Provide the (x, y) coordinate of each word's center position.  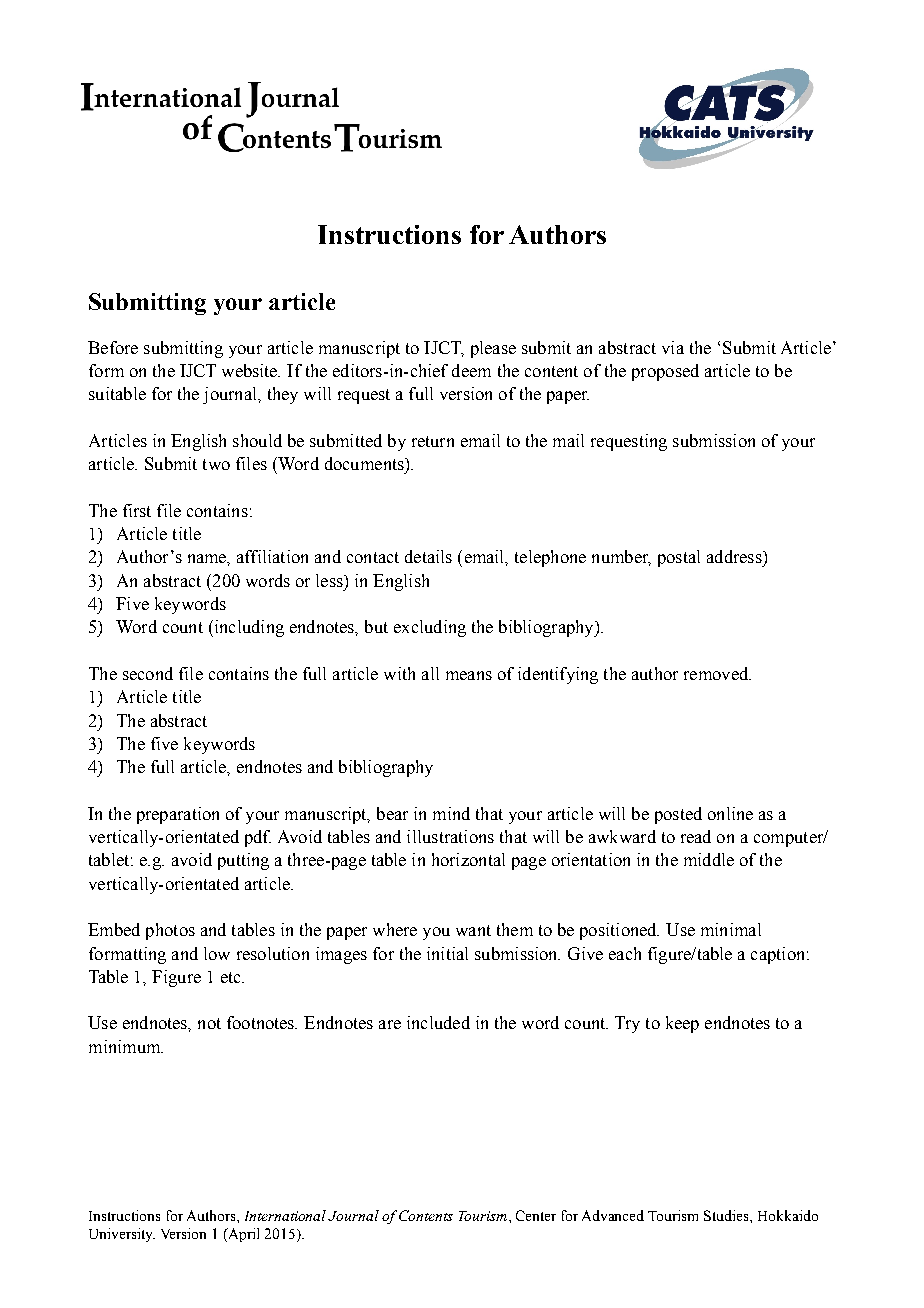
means (469, 675)
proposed (665, 372)
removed (717, 673)
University (122, 1235)
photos (170, 931)
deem (471, 370)
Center (536, 1215)
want (473, 930)
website (251, 370)
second (148, 673)
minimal (731, 929)
